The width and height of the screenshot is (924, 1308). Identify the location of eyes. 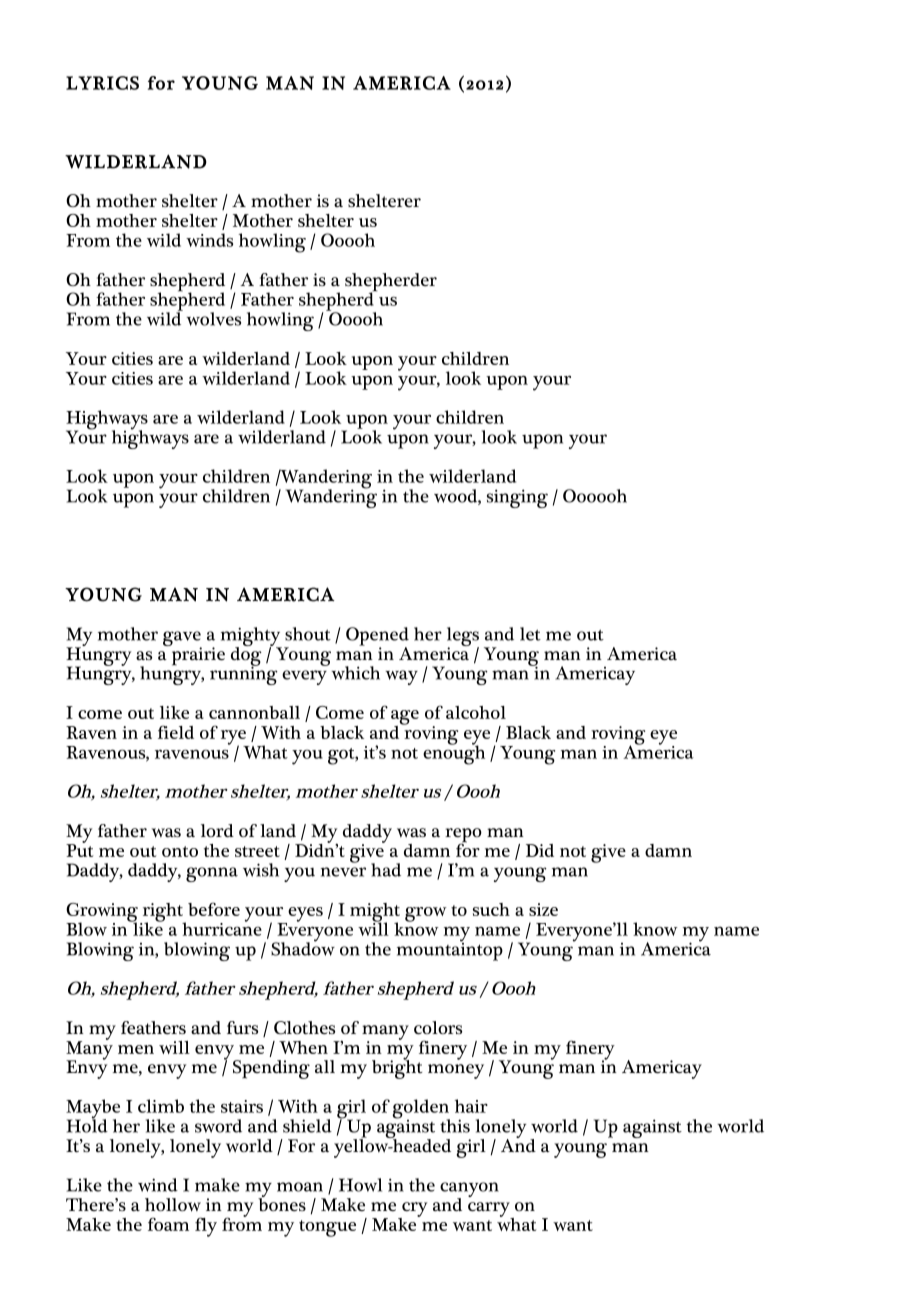
(304, 915).
